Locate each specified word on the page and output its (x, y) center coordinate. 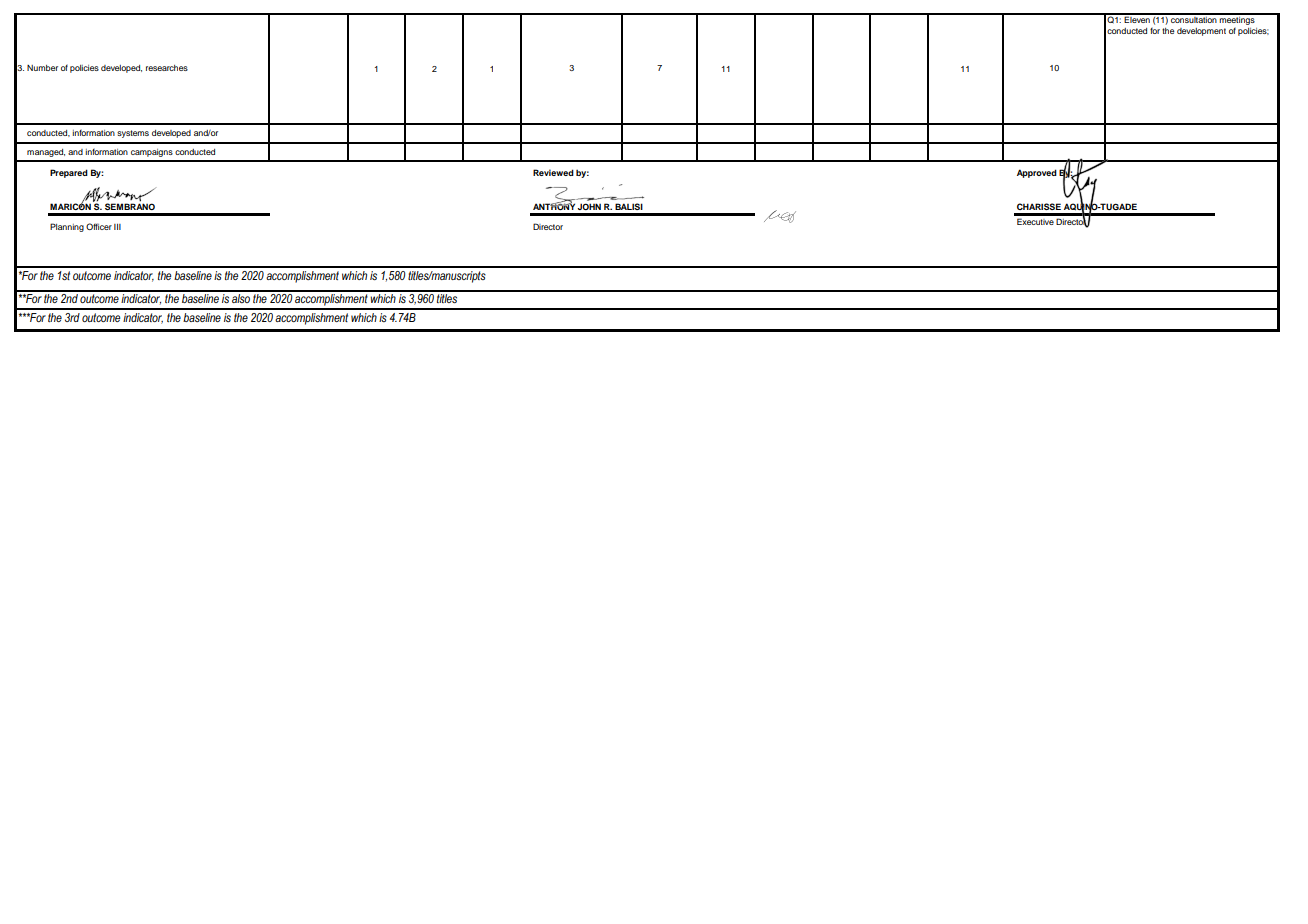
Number (42, 68)
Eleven (1137, 18)
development (1201, 32)
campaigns (152, 153)
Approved (1037, 173)
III (117, 227)
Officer (99, 226)
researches (167, 68)
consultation (1194, 18)
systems (133, 134)
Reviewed (553, 172)
